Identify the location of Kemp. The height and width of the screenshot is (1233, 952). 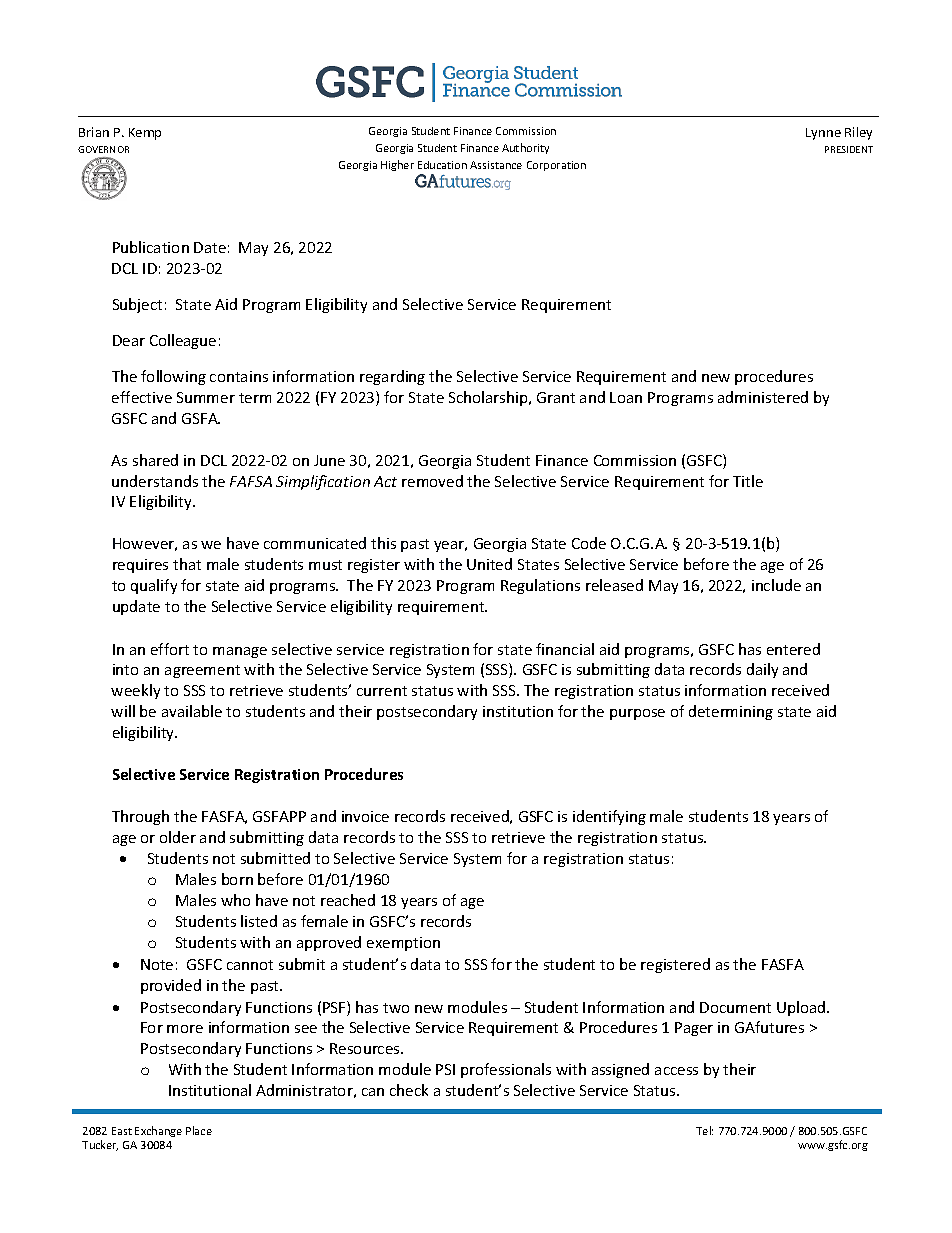
(145, 134).
